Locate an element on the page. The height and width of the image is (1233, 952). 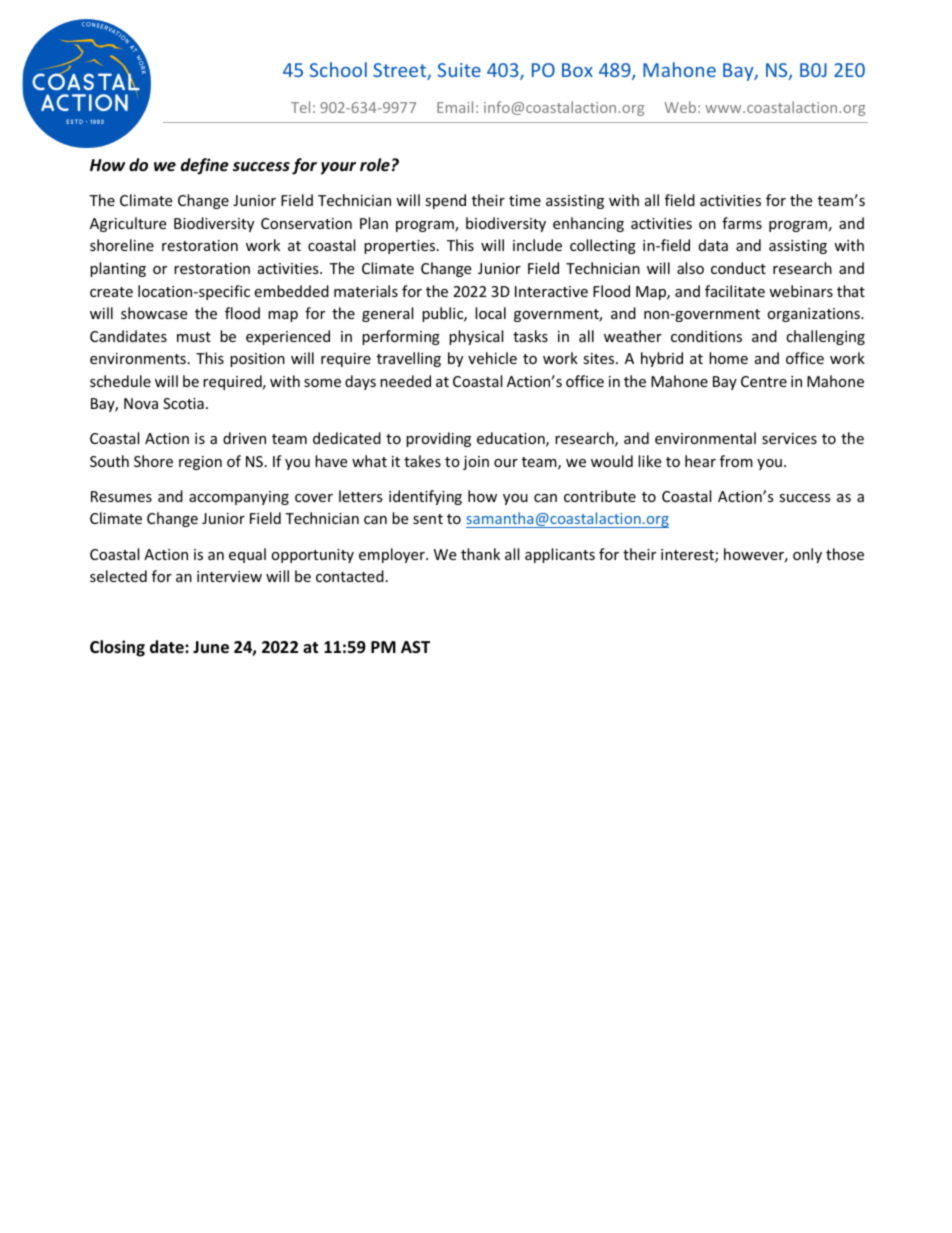
only is located at coordinates (807, 555).
